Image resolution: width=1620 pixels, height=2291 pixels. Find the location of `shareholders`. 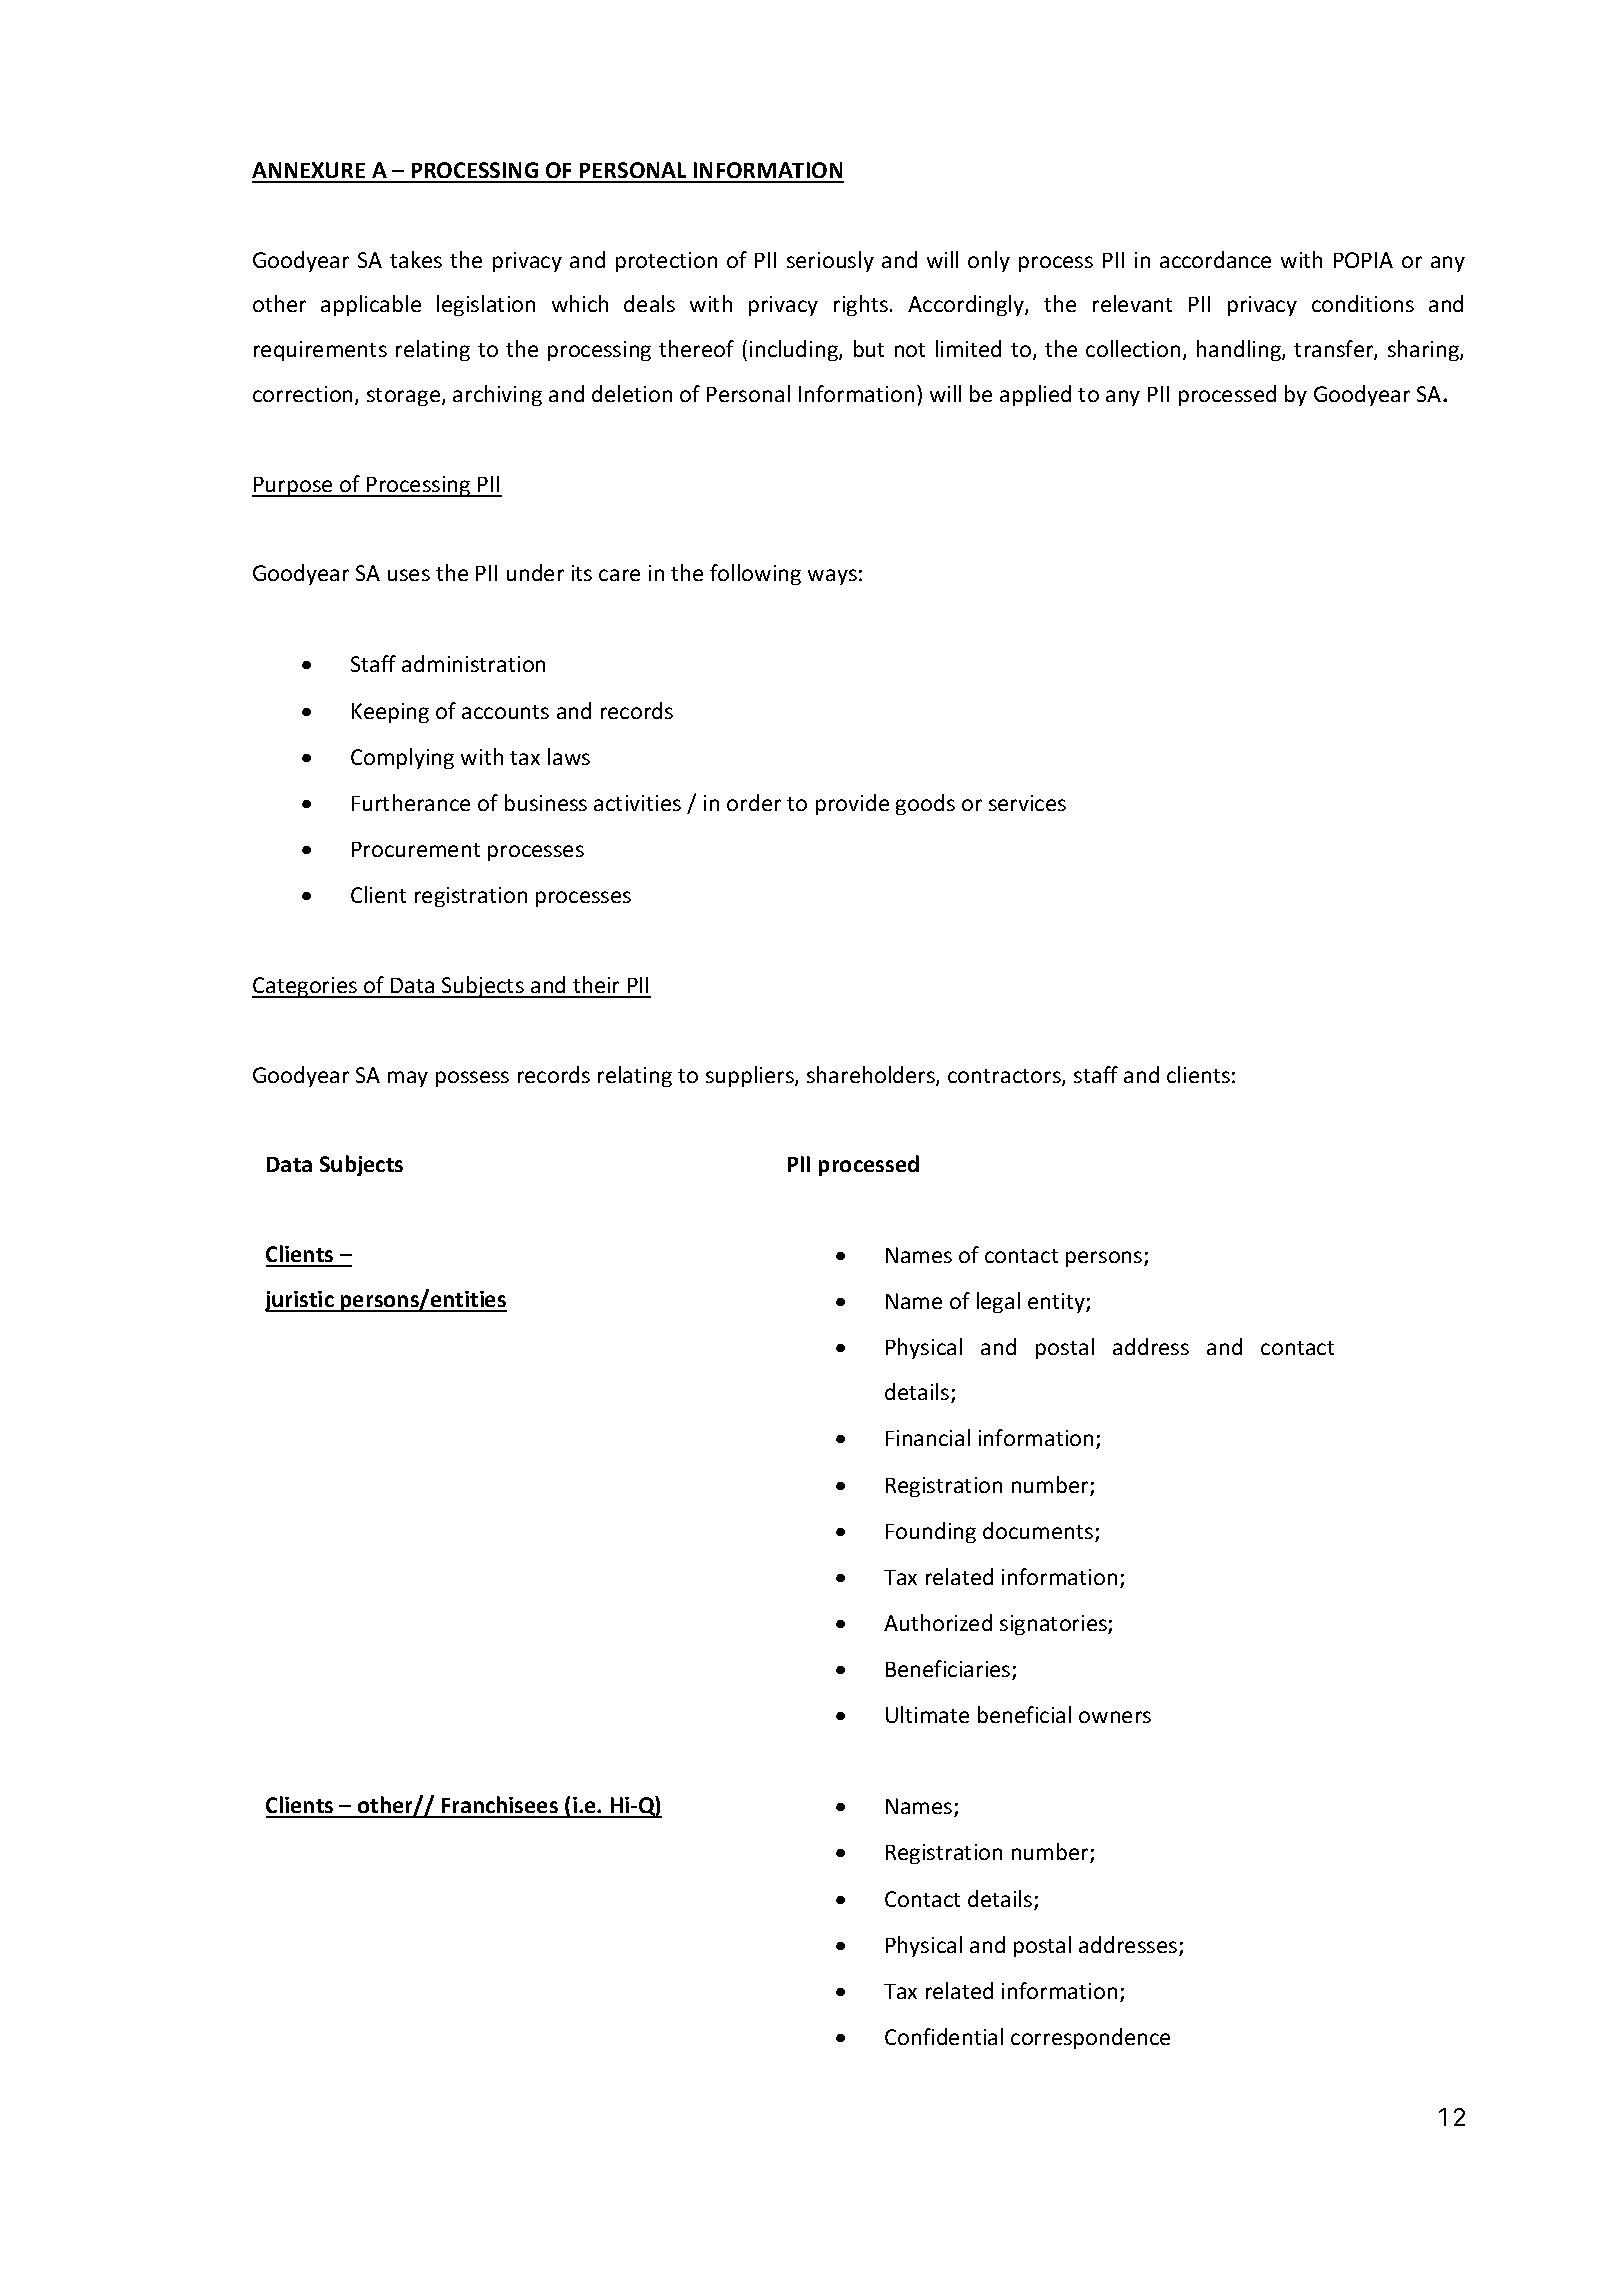

shareholders is located at coordinates (872, 1076).
